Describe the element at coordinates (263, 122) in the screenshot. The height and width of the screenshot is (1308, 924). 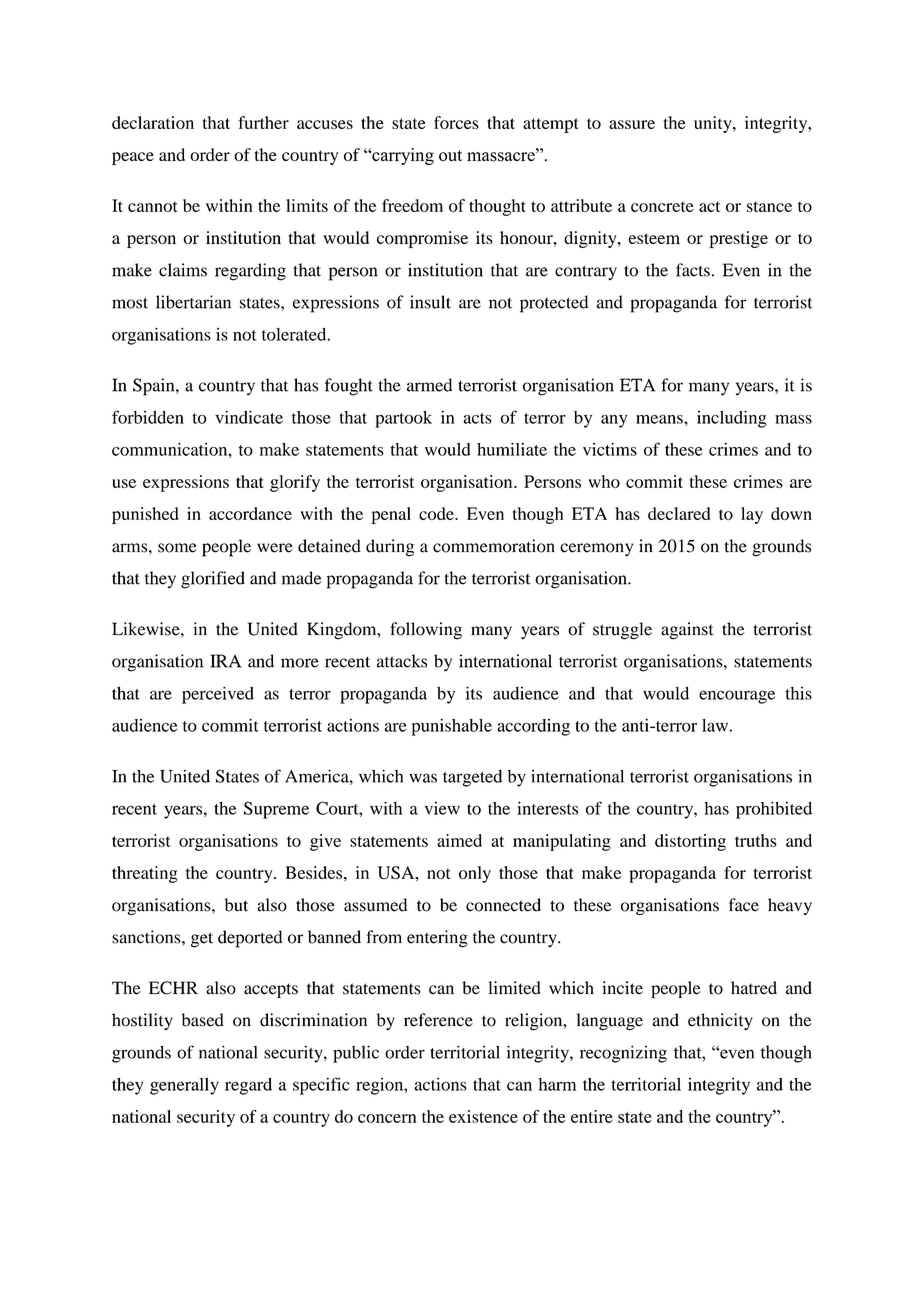
I see `further` at that location.
